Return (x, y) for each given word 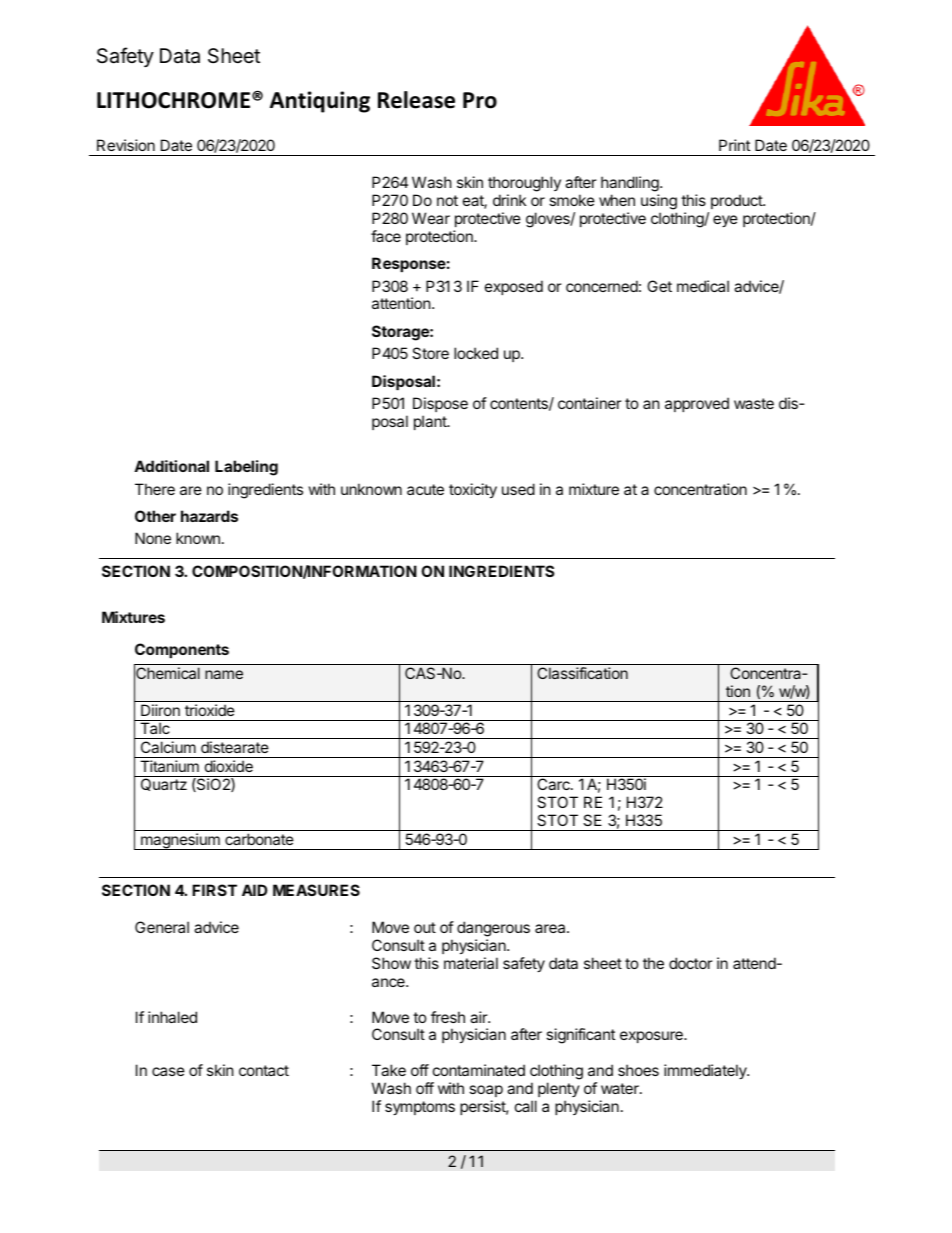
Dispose (440, 404)
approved (697, 404)
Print (734, 145)
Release (416, 100)
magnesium (180, 841)
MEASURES (316, 890)
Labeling (246, 468)
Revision (126, 145)
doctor (691, 963)
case (168, 1071)
